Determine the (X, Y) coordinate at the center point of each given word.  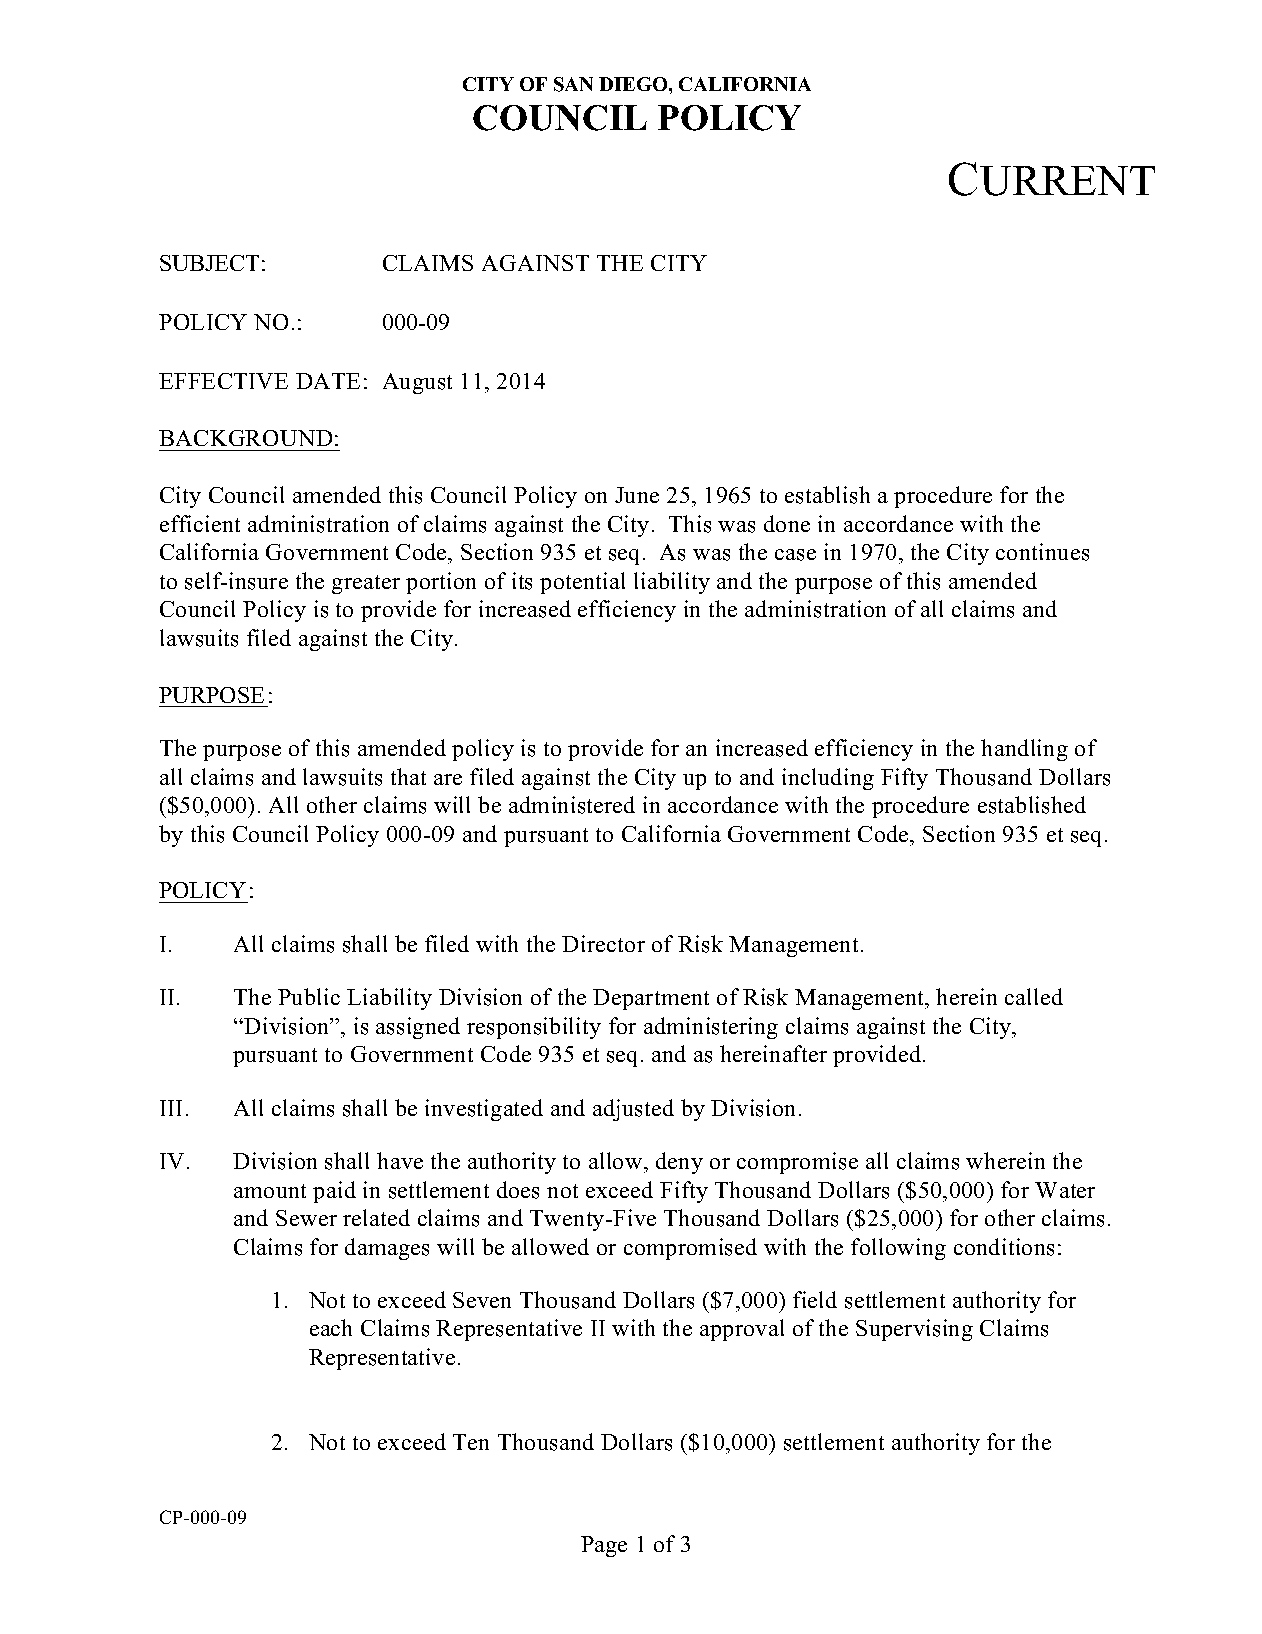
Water (1065, 1190)
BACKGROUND (245, 438)
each (331, 1327)
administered (572, 805)
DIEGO (634, 84)
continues (1042, 552)
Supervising (914, 1330)
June (637, 495)
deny (679, 1163)
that (408, 776)
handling (1024, 750)
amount (270, 1191)
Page (604, 1546)
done (787, 523)
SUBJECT (209, 263)
